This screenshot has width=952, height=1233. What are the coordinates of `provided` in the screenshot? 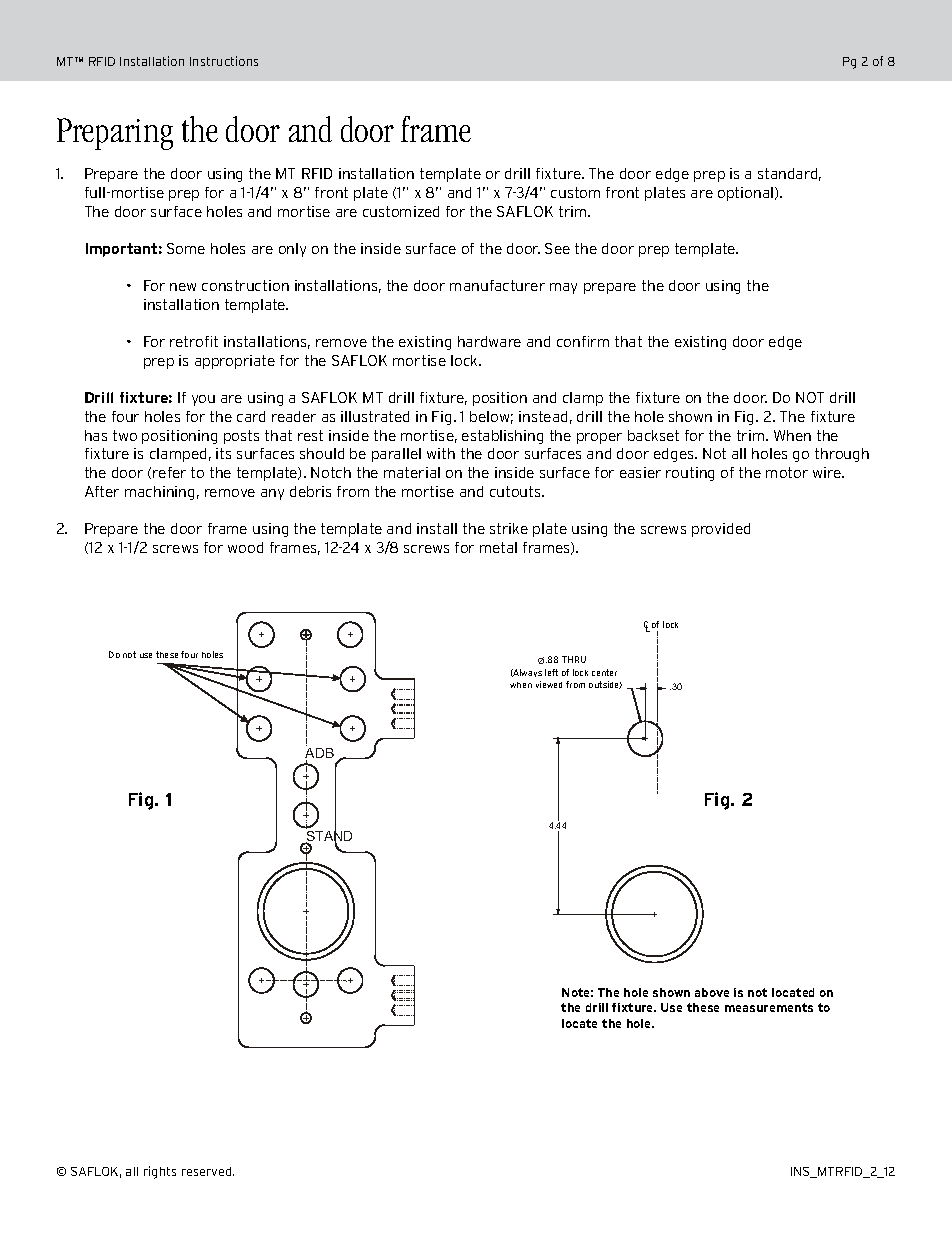 It's located at (721, 530).
